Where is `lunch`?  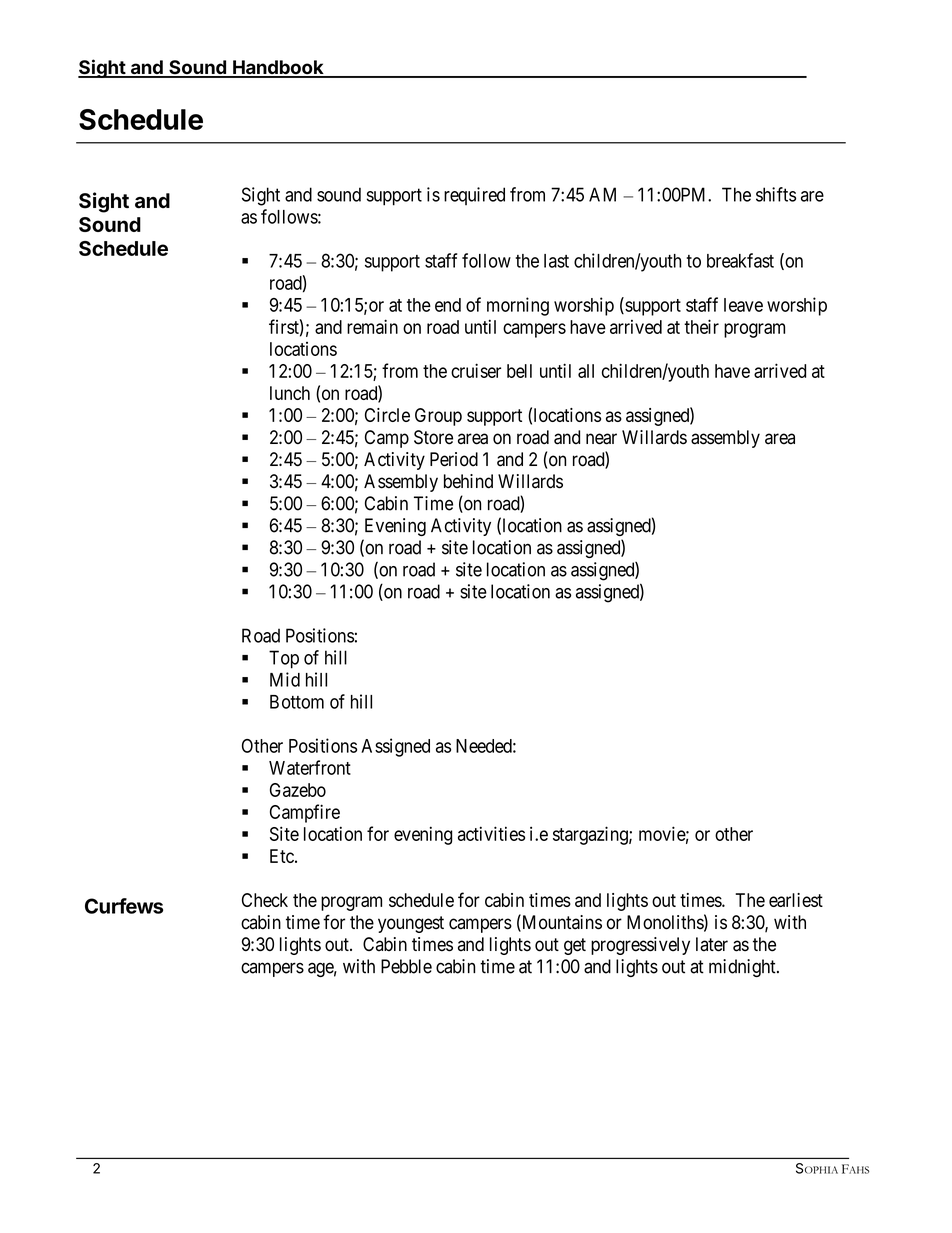
lunch is located at coordinates (290, 393).
